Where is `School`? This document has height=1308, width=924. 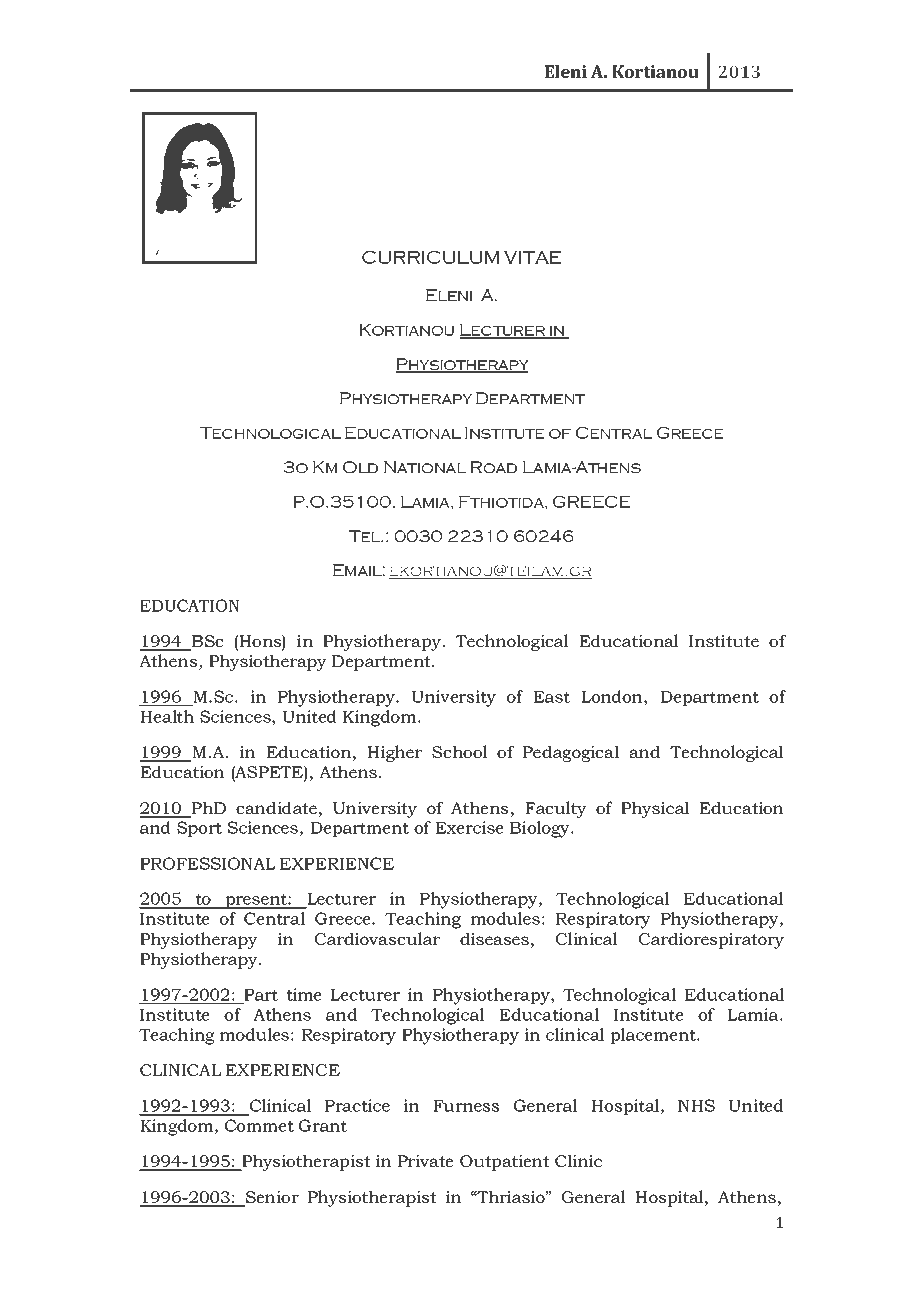
School is located at coordinates (460, 751).
